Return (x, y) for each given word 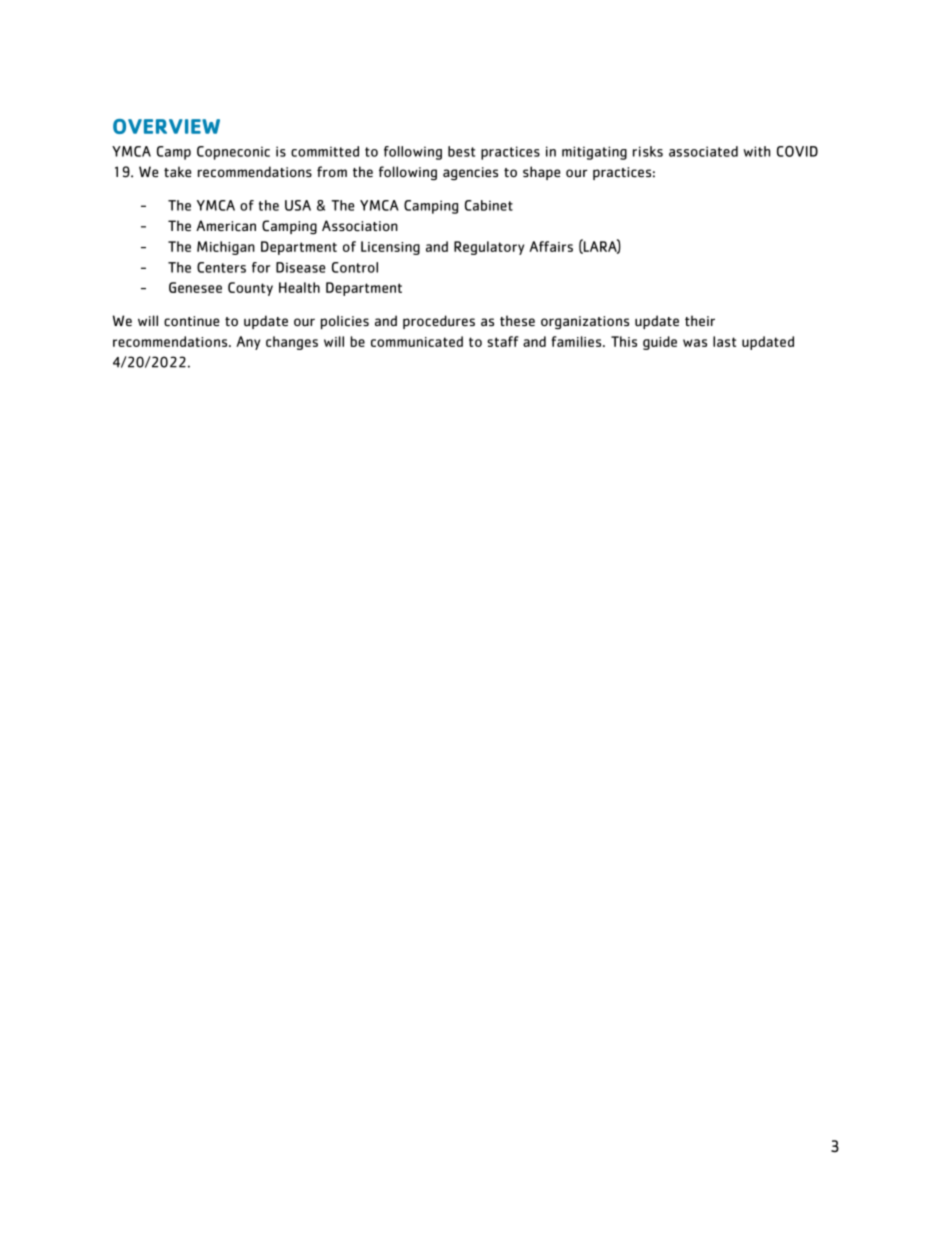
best (461, 151)
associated (703, 151)
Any (248, 343)
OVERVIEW (166, 126)
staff (503, 341)
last (724, 341)
